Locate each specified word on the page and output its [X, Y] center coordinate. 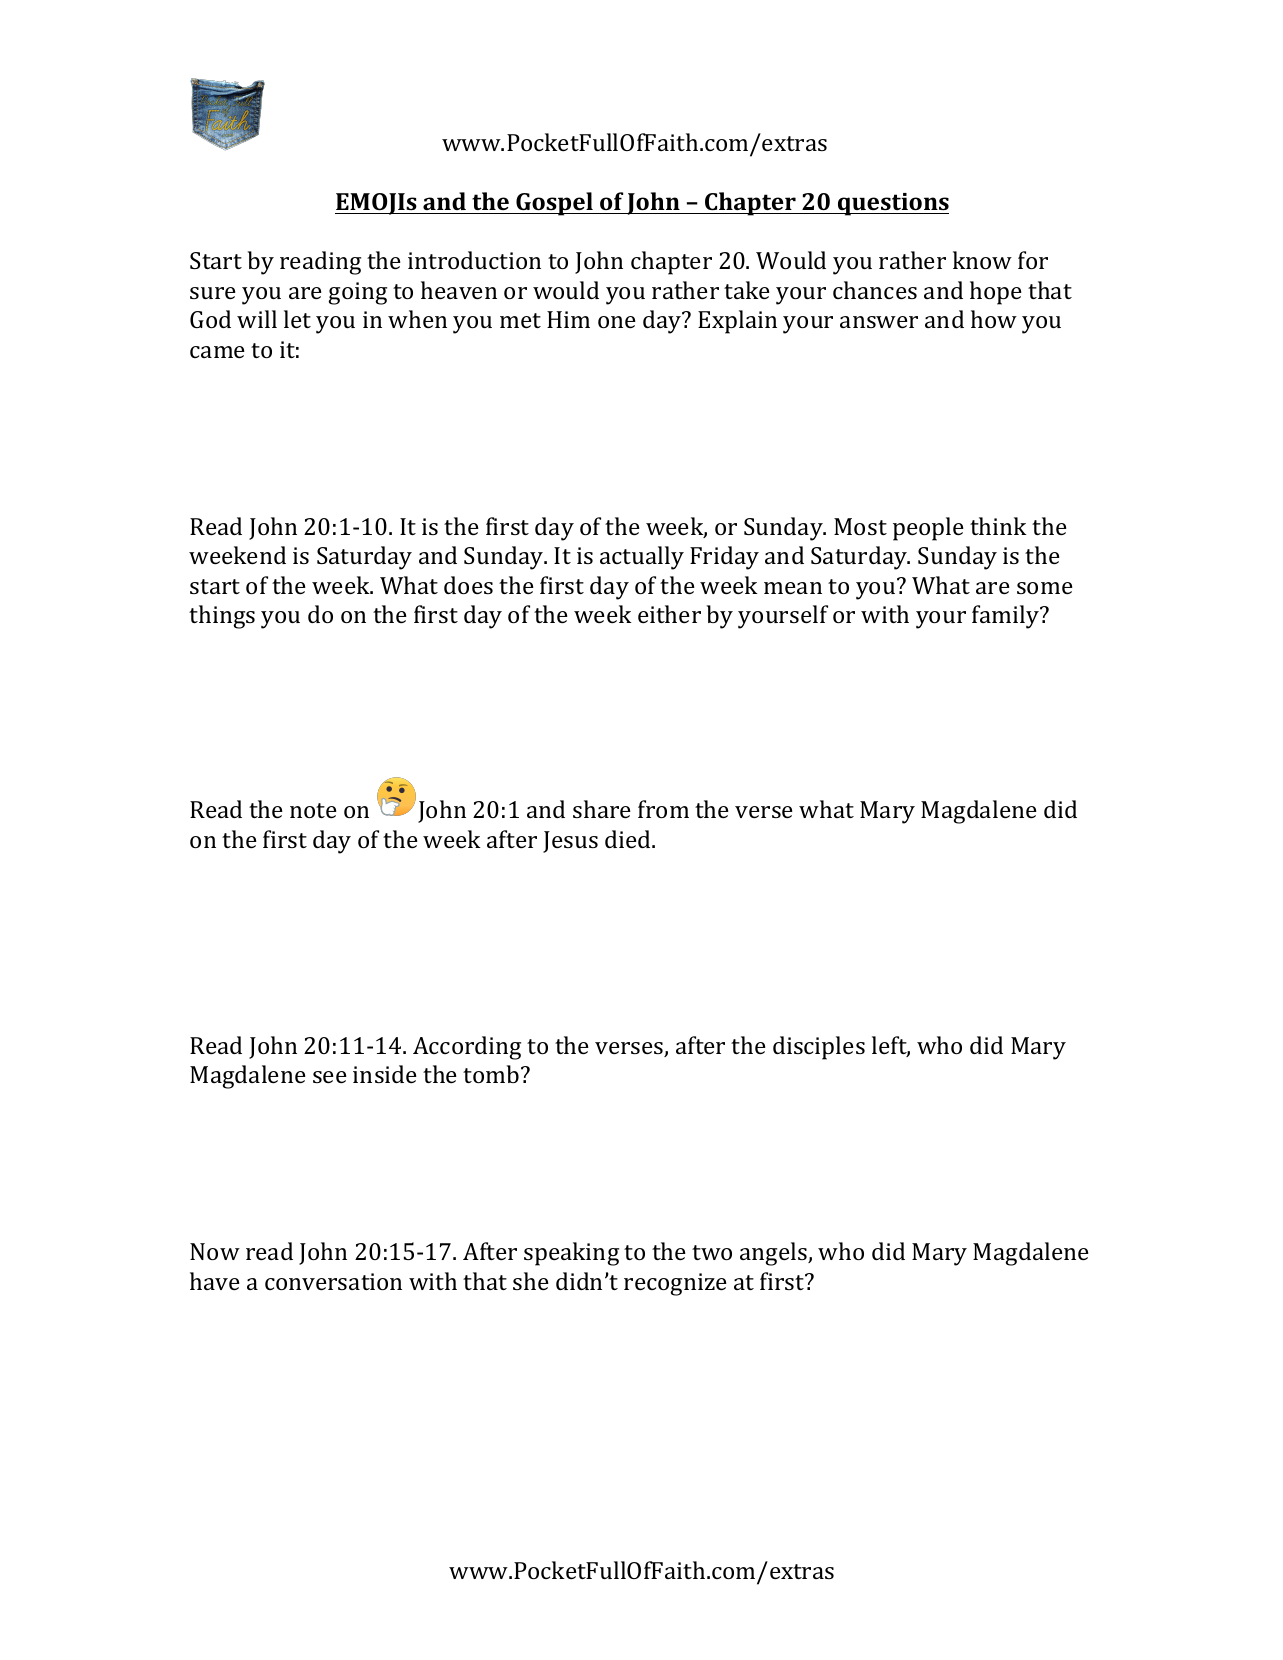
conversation [333, 1281]
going [357, 293]
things [222, 617]
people [928, 529]
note [313, 810]
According [467, 1048]
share [602, 809]
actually [642, 558]
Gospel [554, 204]
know [982, 260]
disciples [819, 1048]
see [330, 1077]
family [1007, 617]
